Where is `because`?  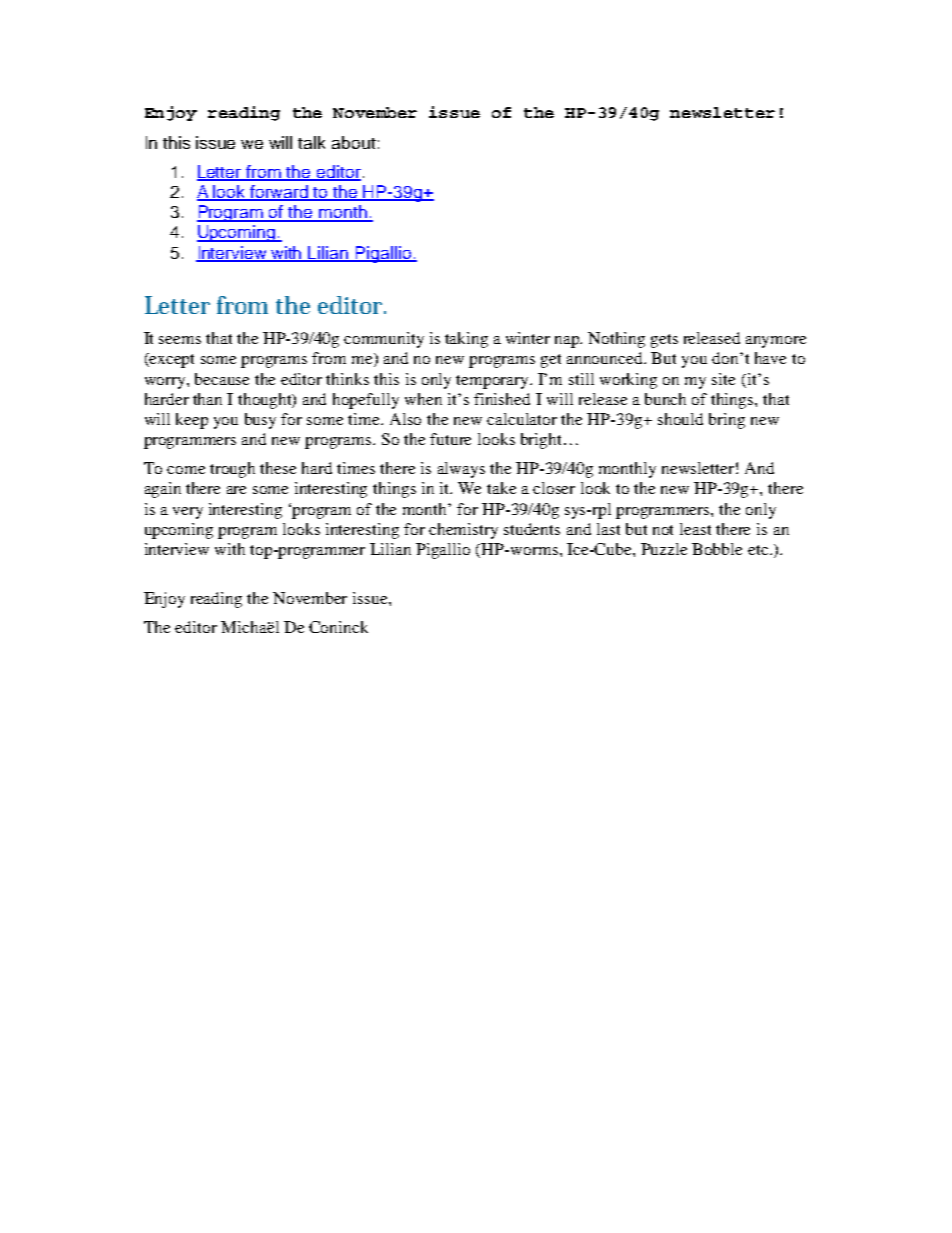
because is located at coordinates (222, 379).
